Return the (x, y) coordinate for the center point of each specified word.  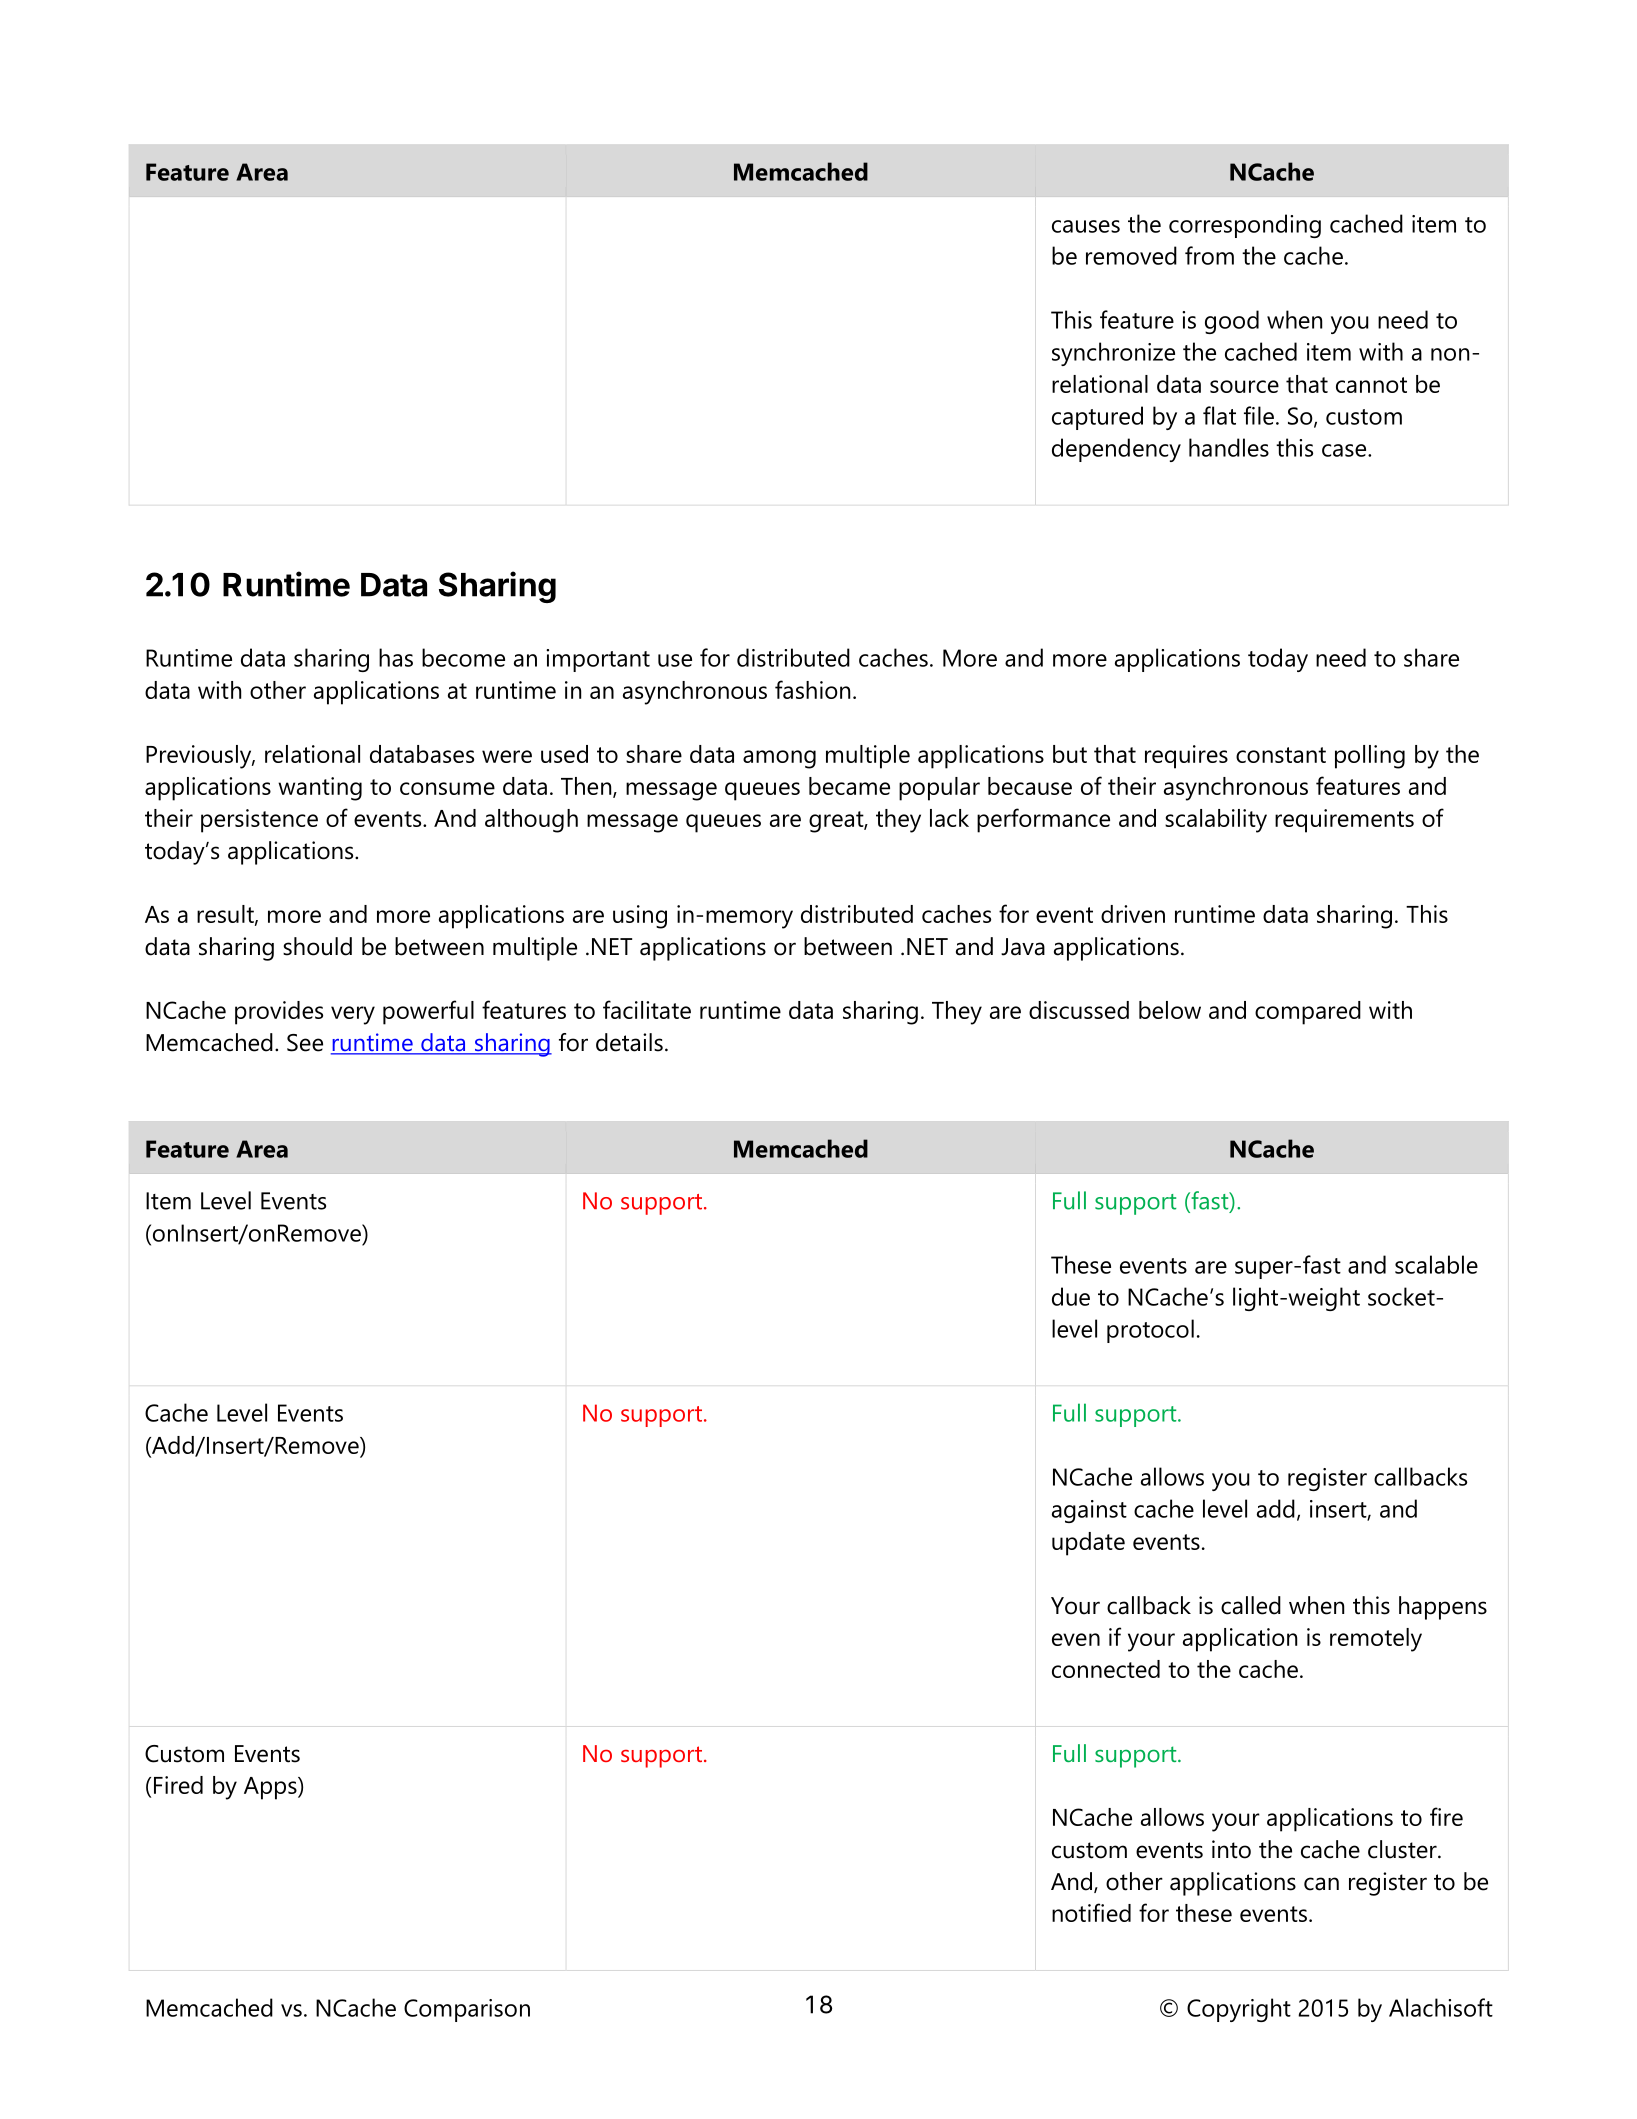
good (1232, 322)
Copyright (1239, 2010)
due (1071, 1296)
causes (1086, 226)
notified (1091, 1912)
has (396, 657)
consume (447, 788)
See (305, 1043)
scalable (1436, 1264)
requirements (1344, 821)
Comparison (467, 2010)
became (849, 786)
